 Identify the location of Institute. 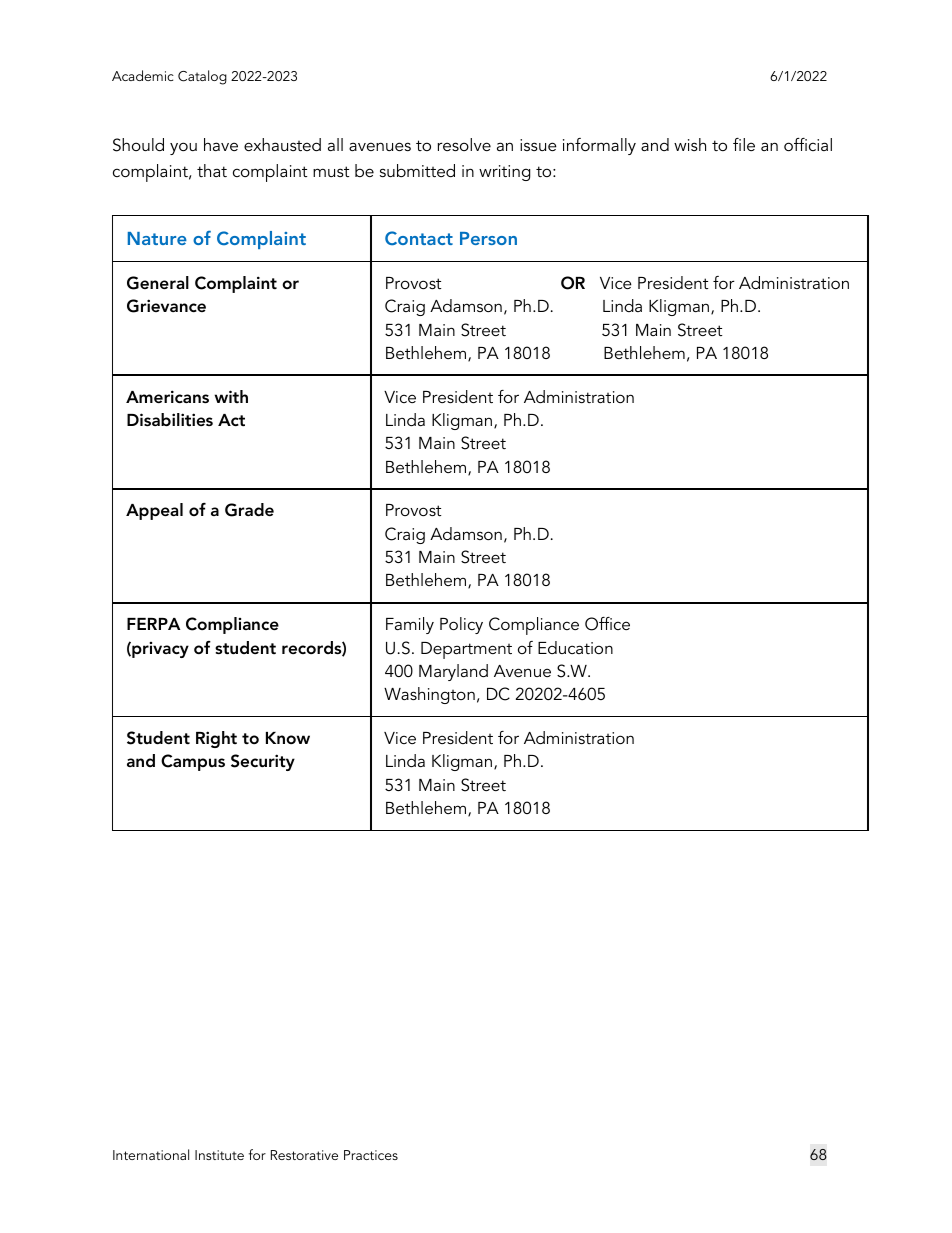
(219, 1155).
